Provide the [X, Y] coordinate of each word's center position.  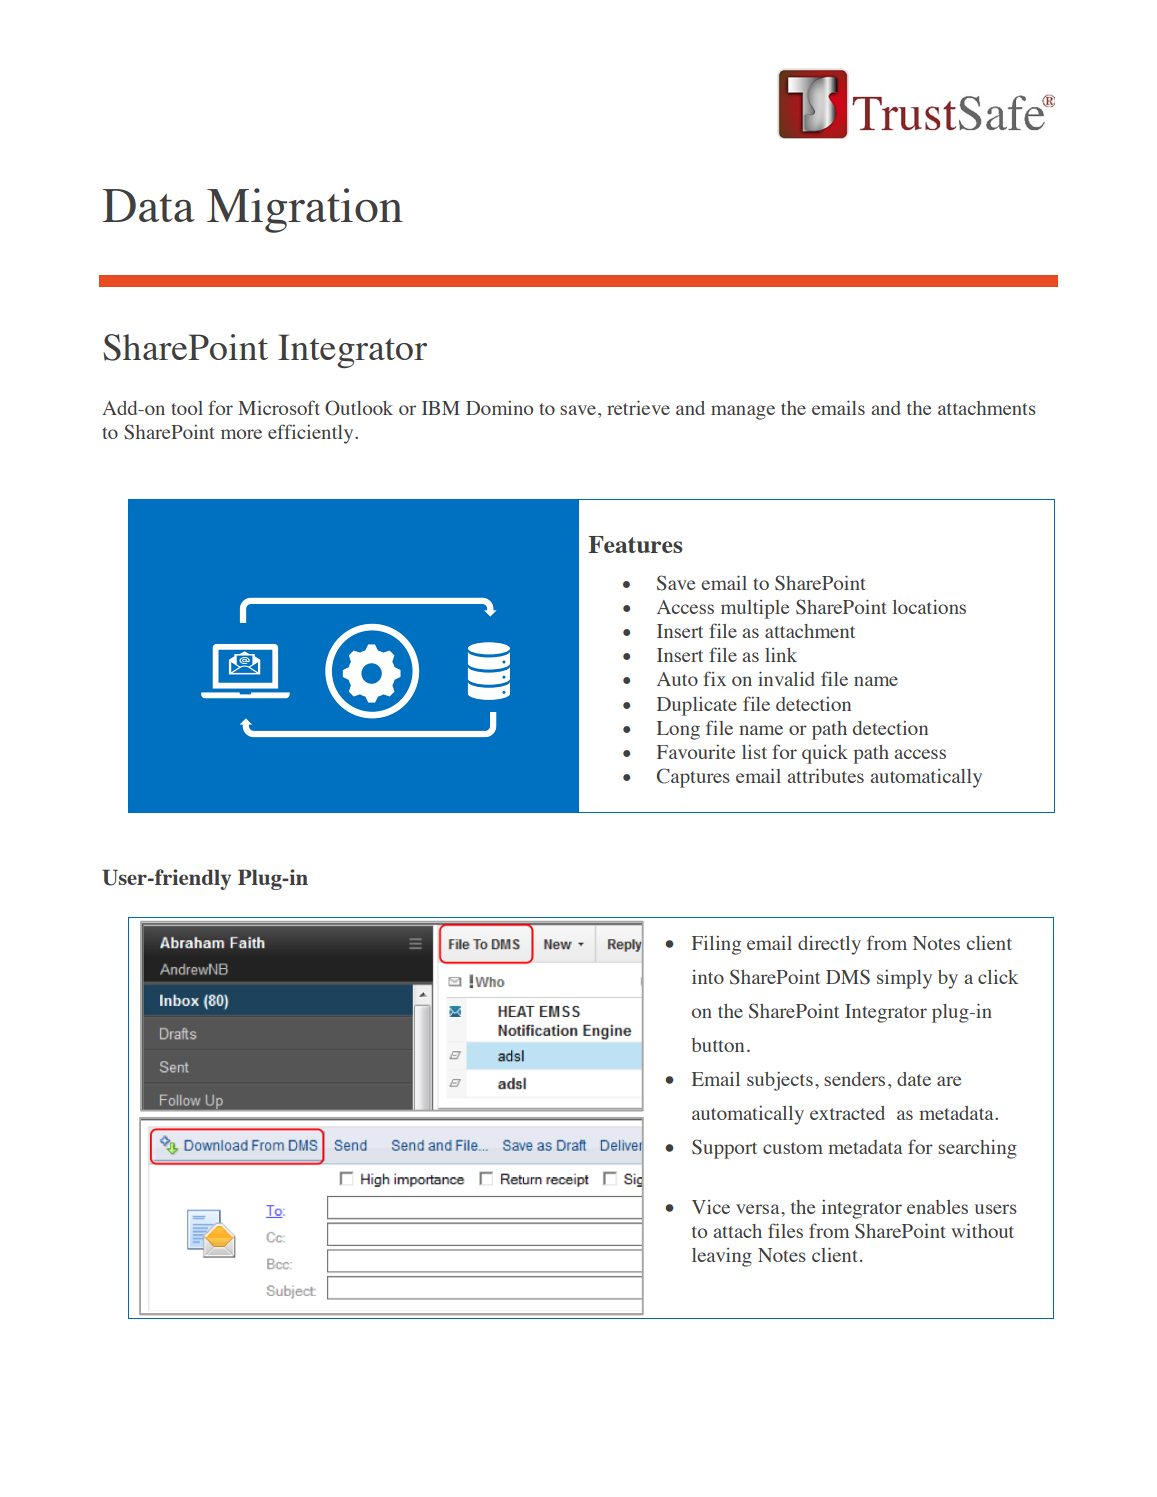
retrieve [638, 407]
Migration [305, 210]
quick [825, 754]
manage [743, 412]
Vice [711, 1207]
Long [678, 730]
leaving [722, 1257]
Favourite [696, 751]
